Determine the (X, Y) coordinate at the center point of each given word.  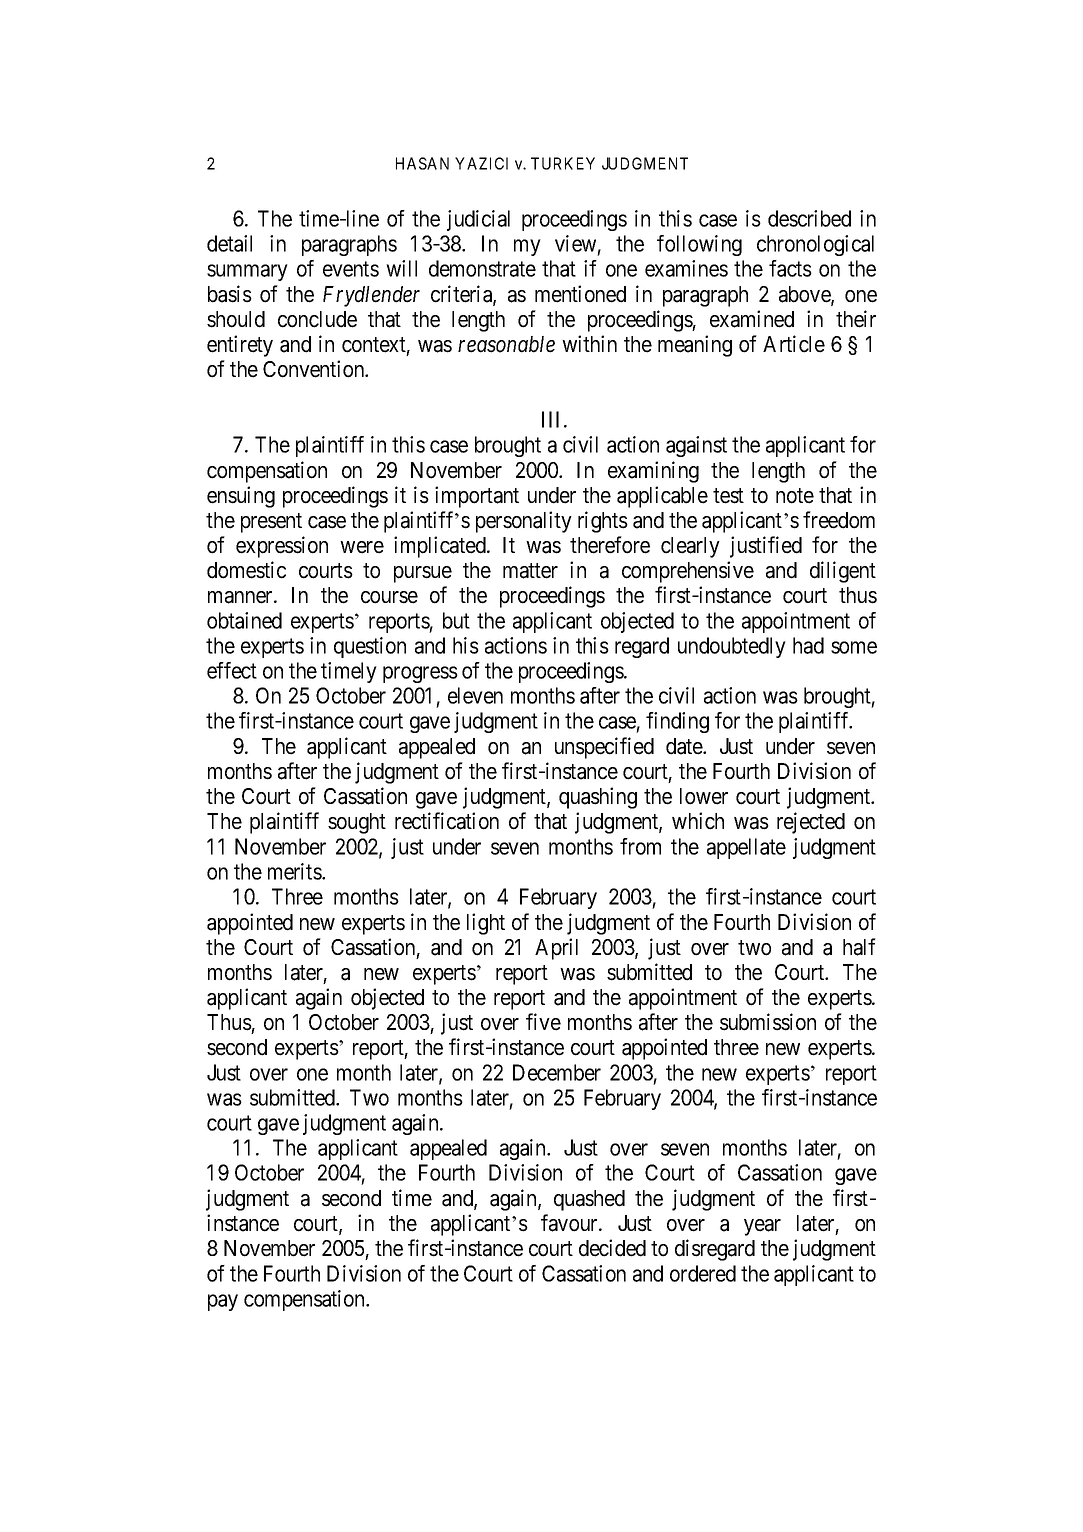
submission (768, 1022)
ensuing (241, 497)
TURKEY (563, 163)
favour (570, 1223)
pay (223, 1302)
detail (229, 243)
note (795, 496)
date (685, 746)
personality (524, 522)
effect (232, 670)
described (809, 218)
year (762, 1227)
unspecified (604, 748)
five (543, 1022)
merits (295, 871)
